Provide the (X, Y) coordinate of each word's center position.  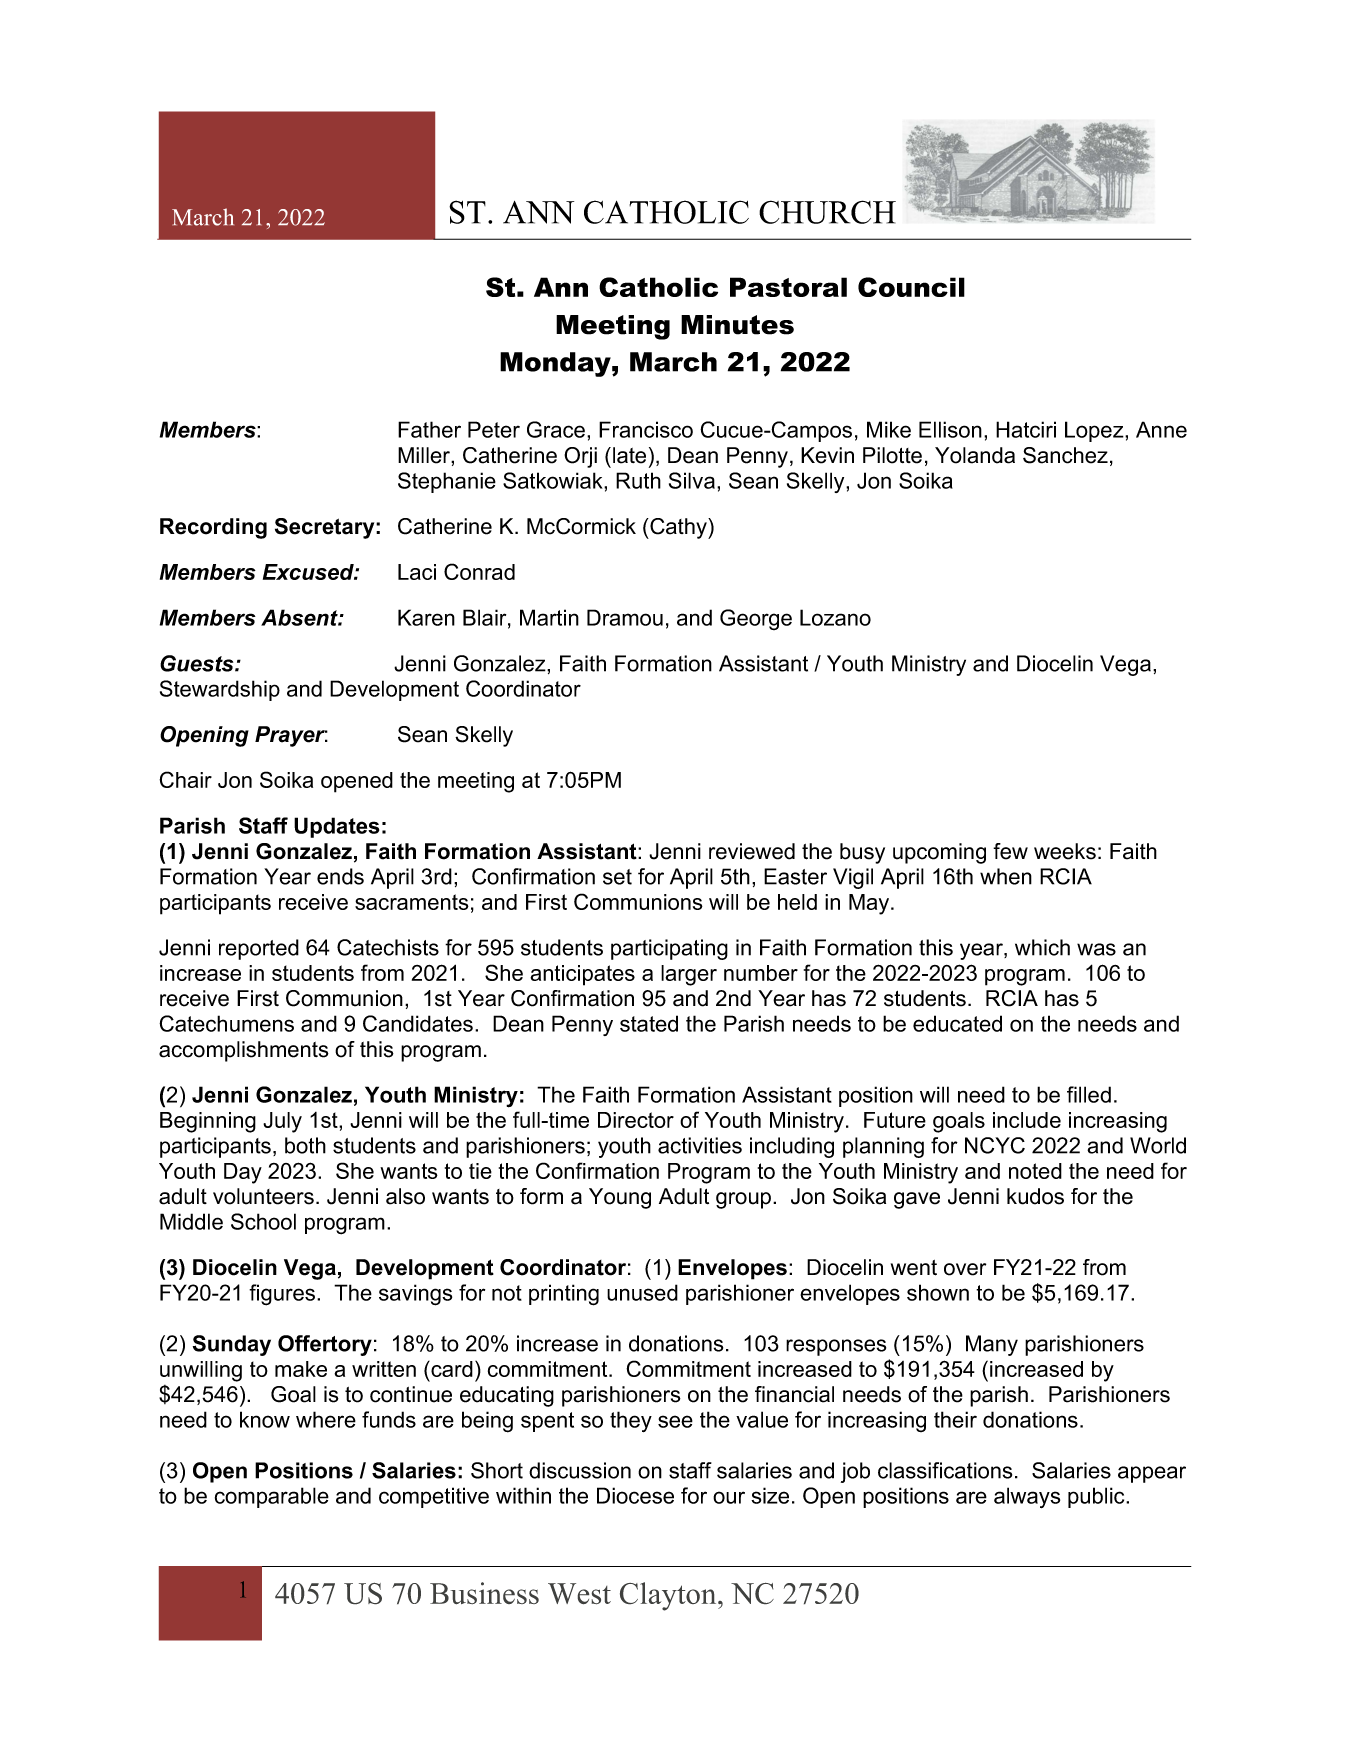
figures (283, 1295)
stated (649, 1023)
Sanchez (1065, 455)
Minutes (737, 325)
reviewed (752, 851)
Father (429, 429)
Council (911, 287)
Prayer (291, 736)
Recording (213, 528)
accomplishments (244, 1051)
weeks (1065, 851)
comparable (272, 1497)
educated (957, 1023)
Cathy (678, 528)
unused (642, 1292)
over (965, 1269)
